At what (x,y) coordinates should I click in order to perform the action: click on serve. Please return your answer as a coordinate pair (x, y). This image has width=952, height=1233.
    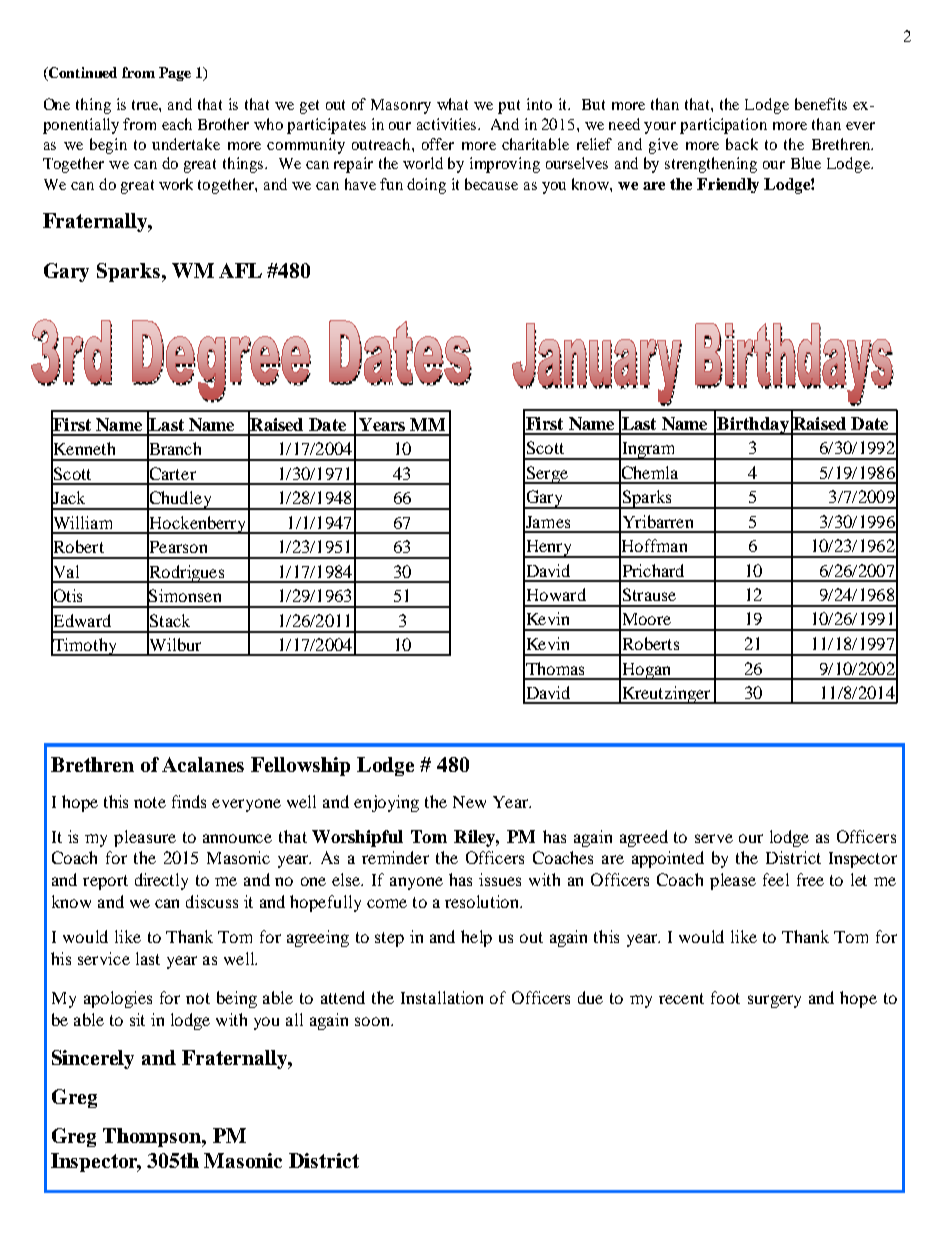
    Looking at the image, I should click on (714, 838).
